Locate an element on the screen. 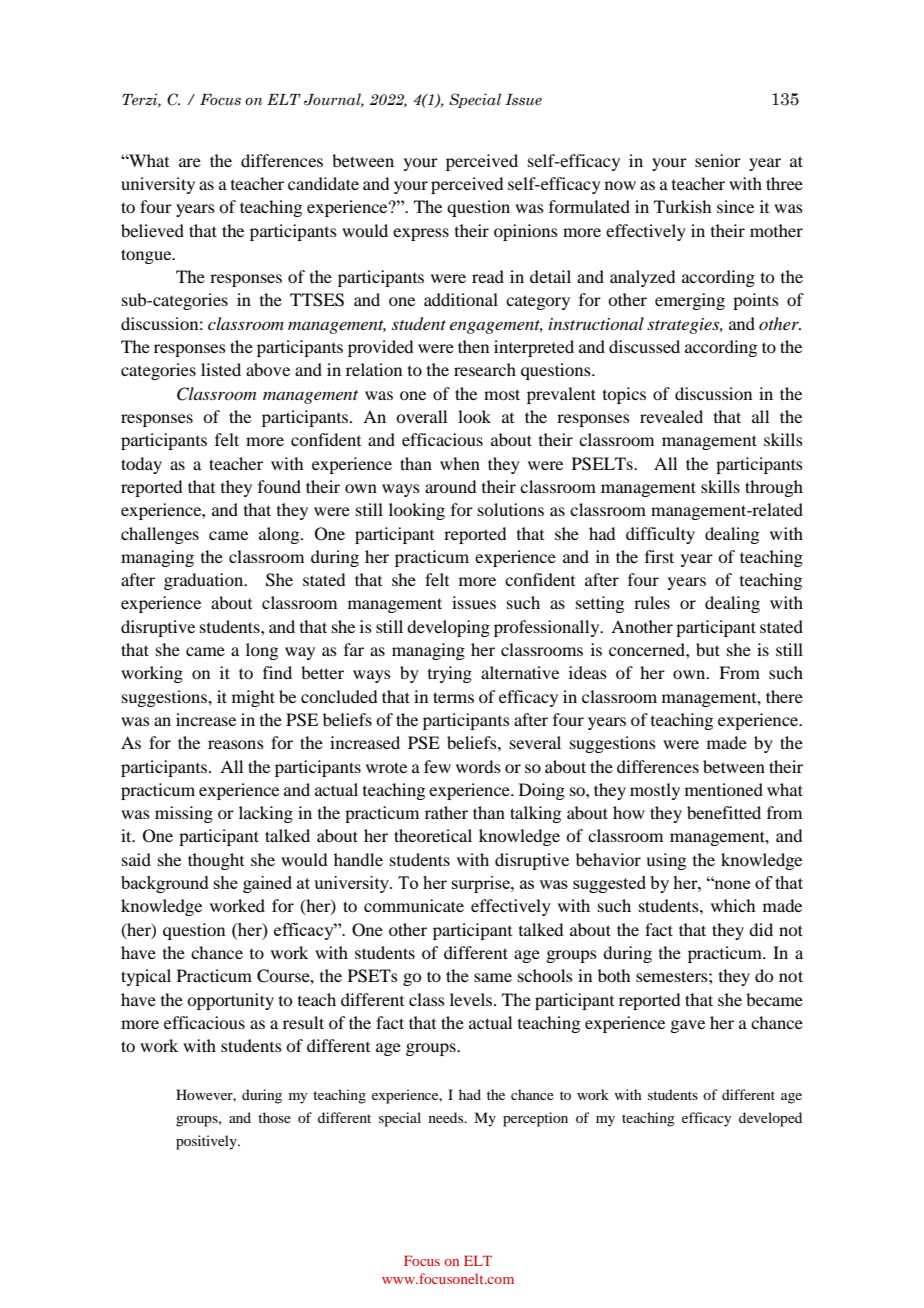 The height and width of the screenshot is (1308, 924). surprise is located at coordinates (482, 884).
